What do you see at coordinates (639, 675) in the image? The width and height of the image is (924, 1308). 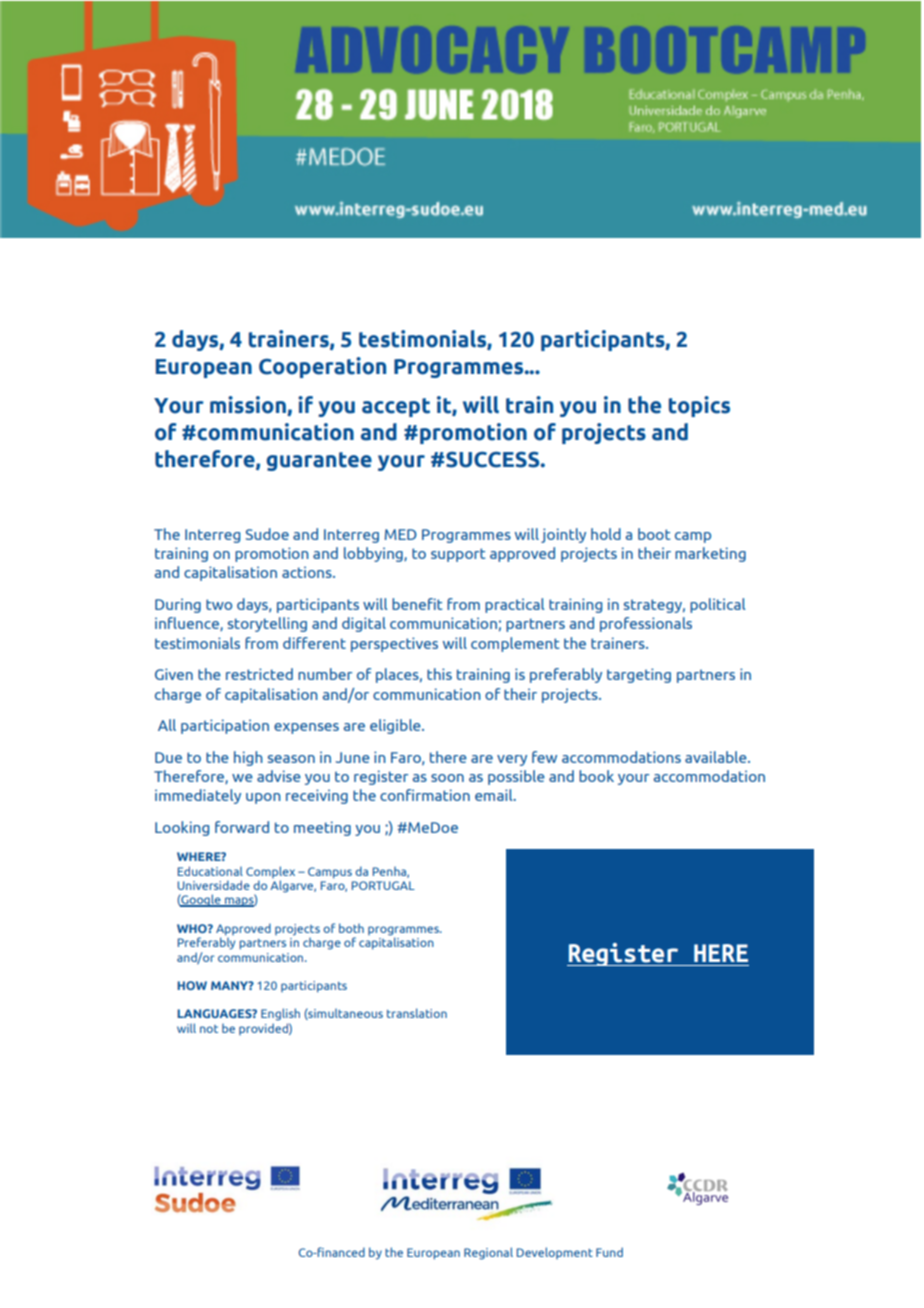 I see `targeting` at bounding box center [639, 675].
